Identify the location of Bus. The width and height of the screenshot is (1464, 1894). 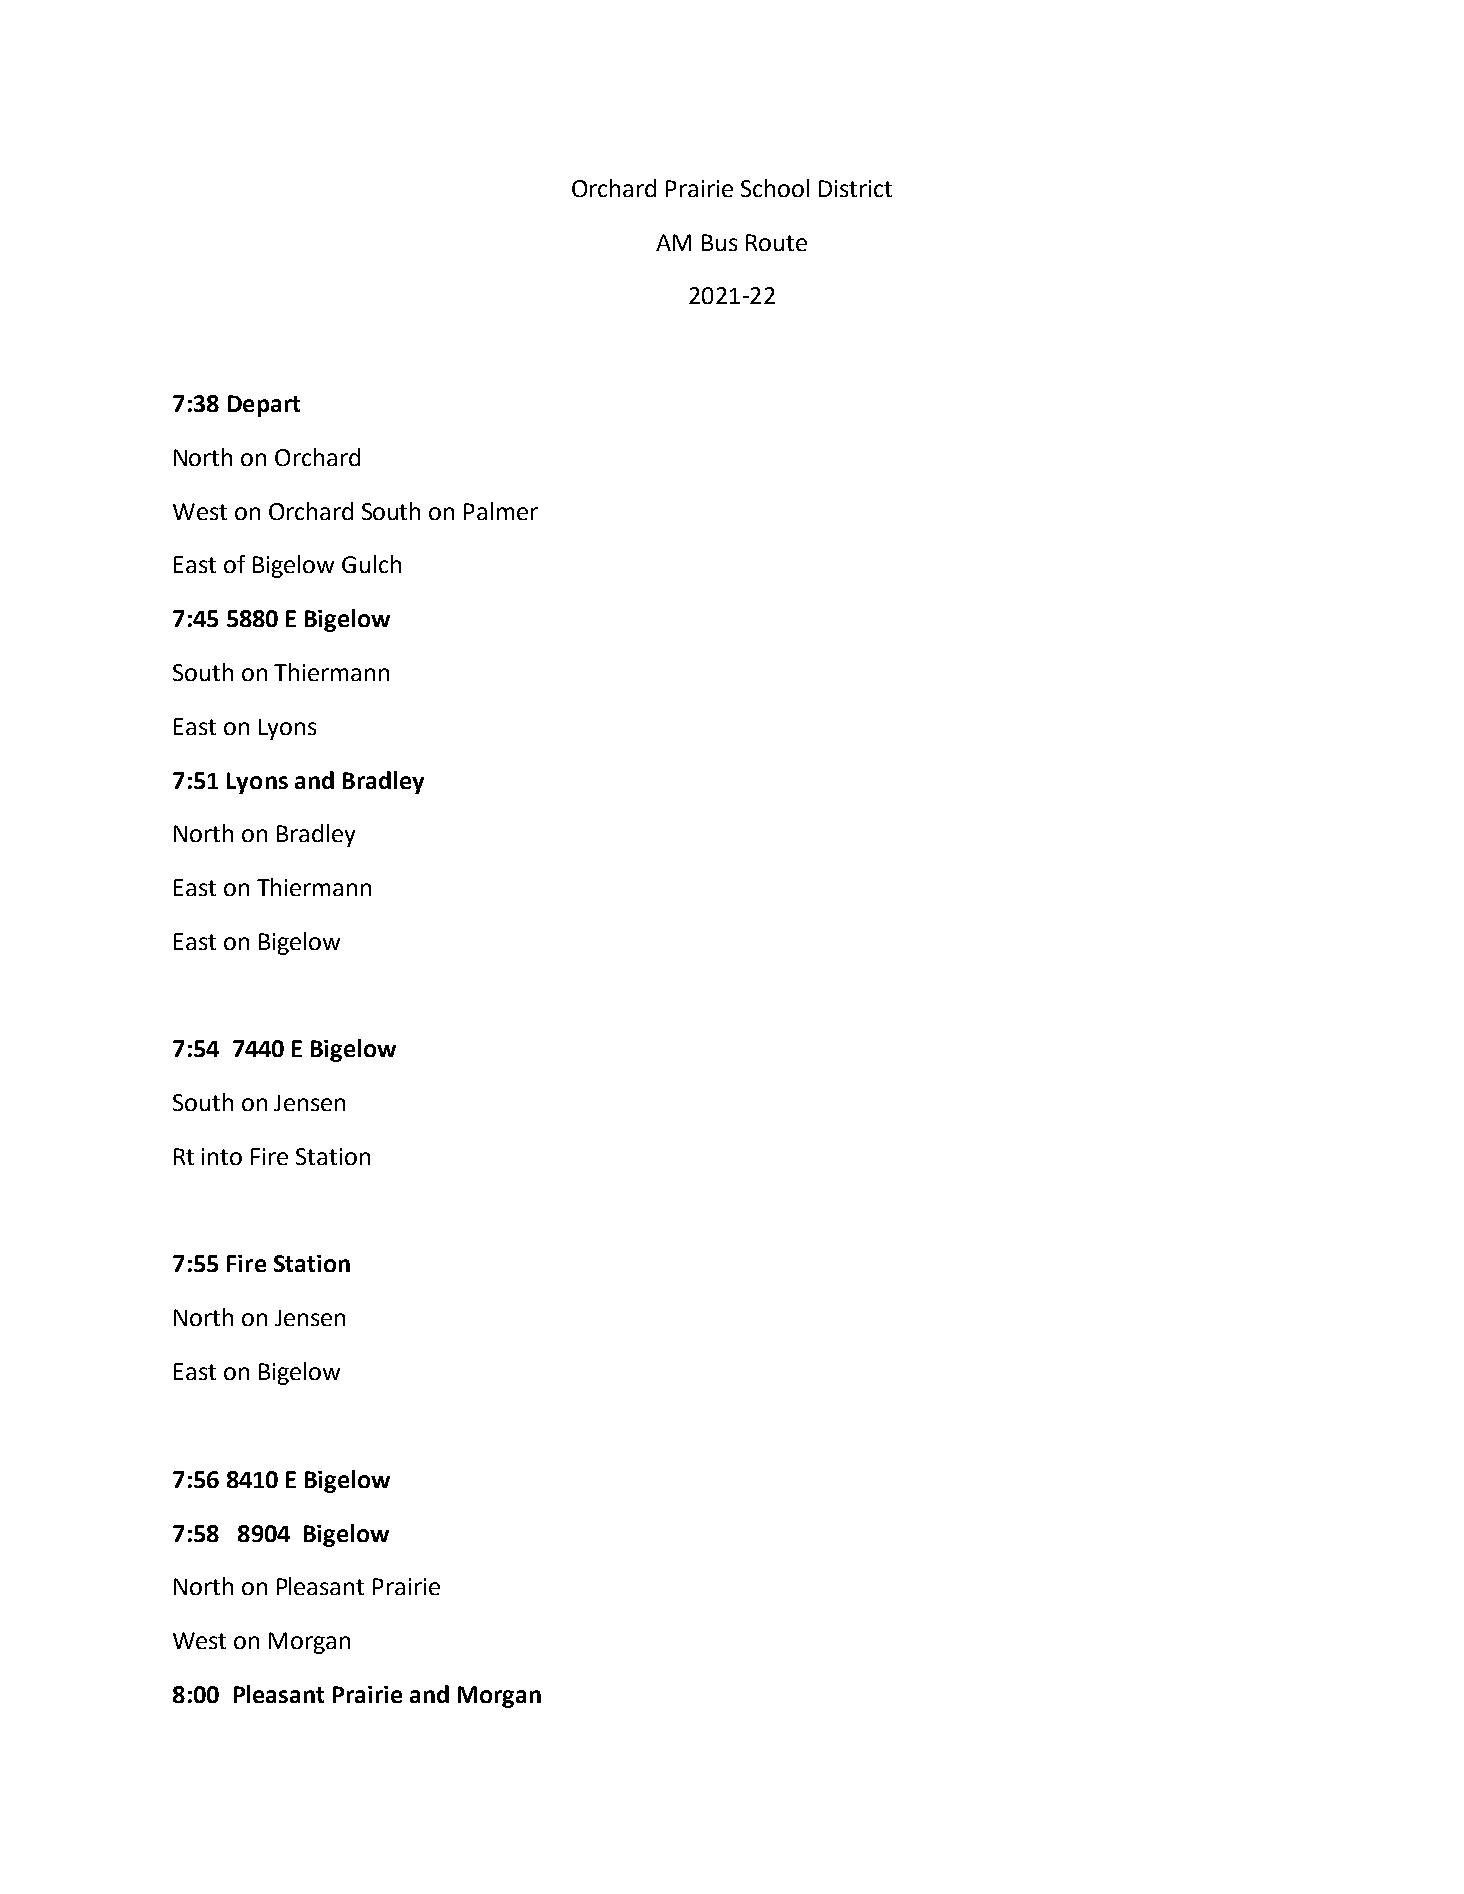
(719, 242).
